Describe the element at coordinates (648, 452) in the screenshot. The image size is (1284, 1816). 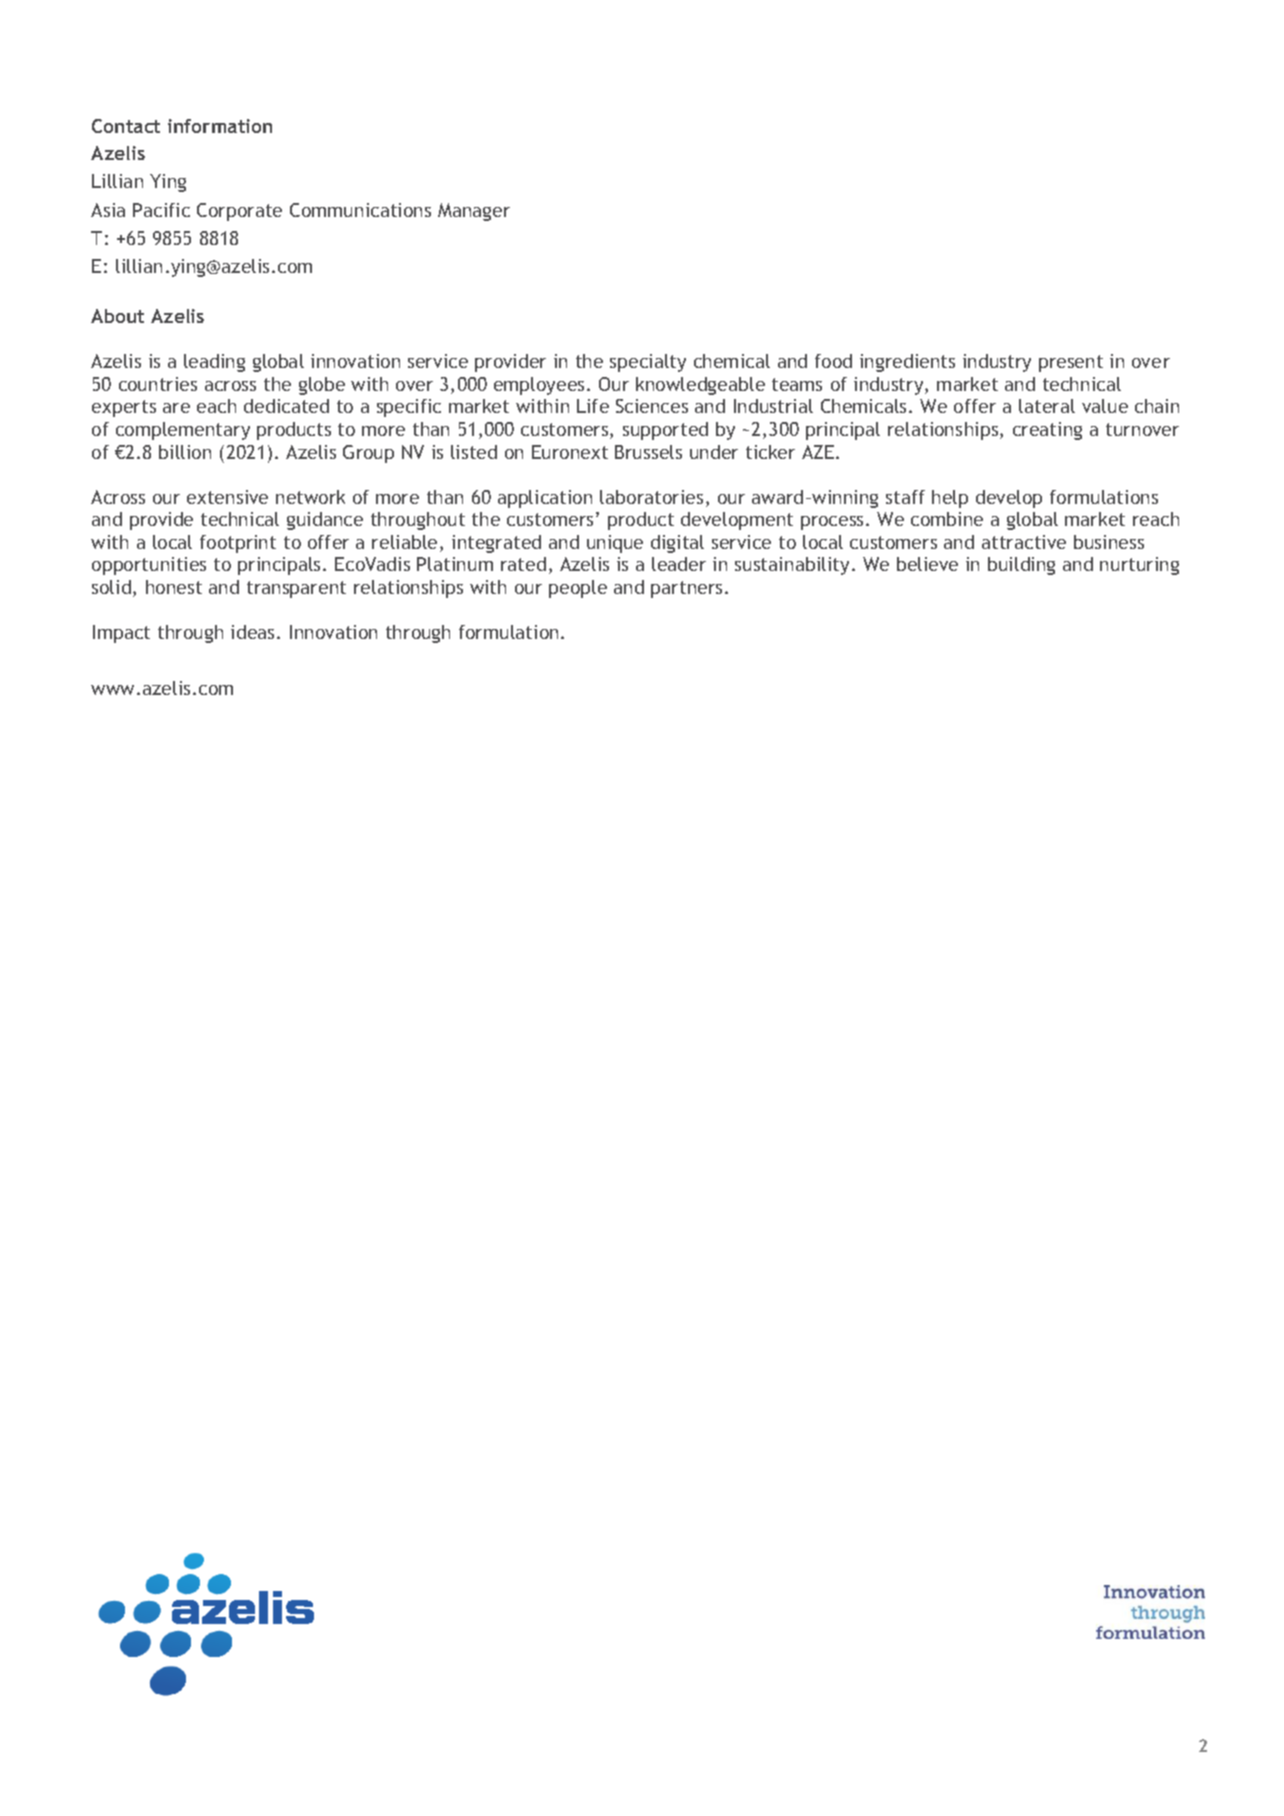
I see `Brussels` at that location.
